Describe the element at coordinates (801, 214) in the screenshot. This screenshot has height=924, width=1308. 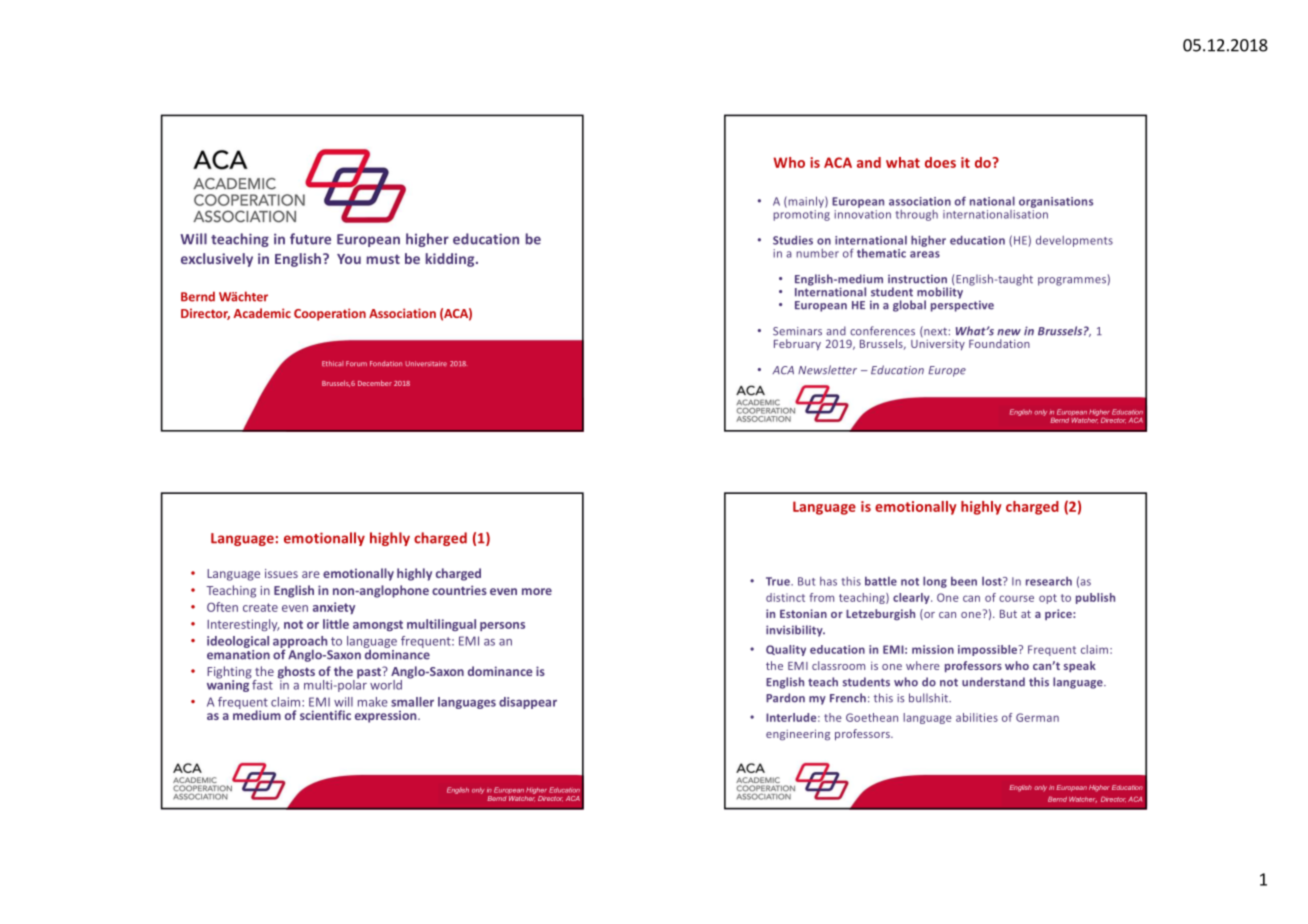
I see `promoting` at that location.
